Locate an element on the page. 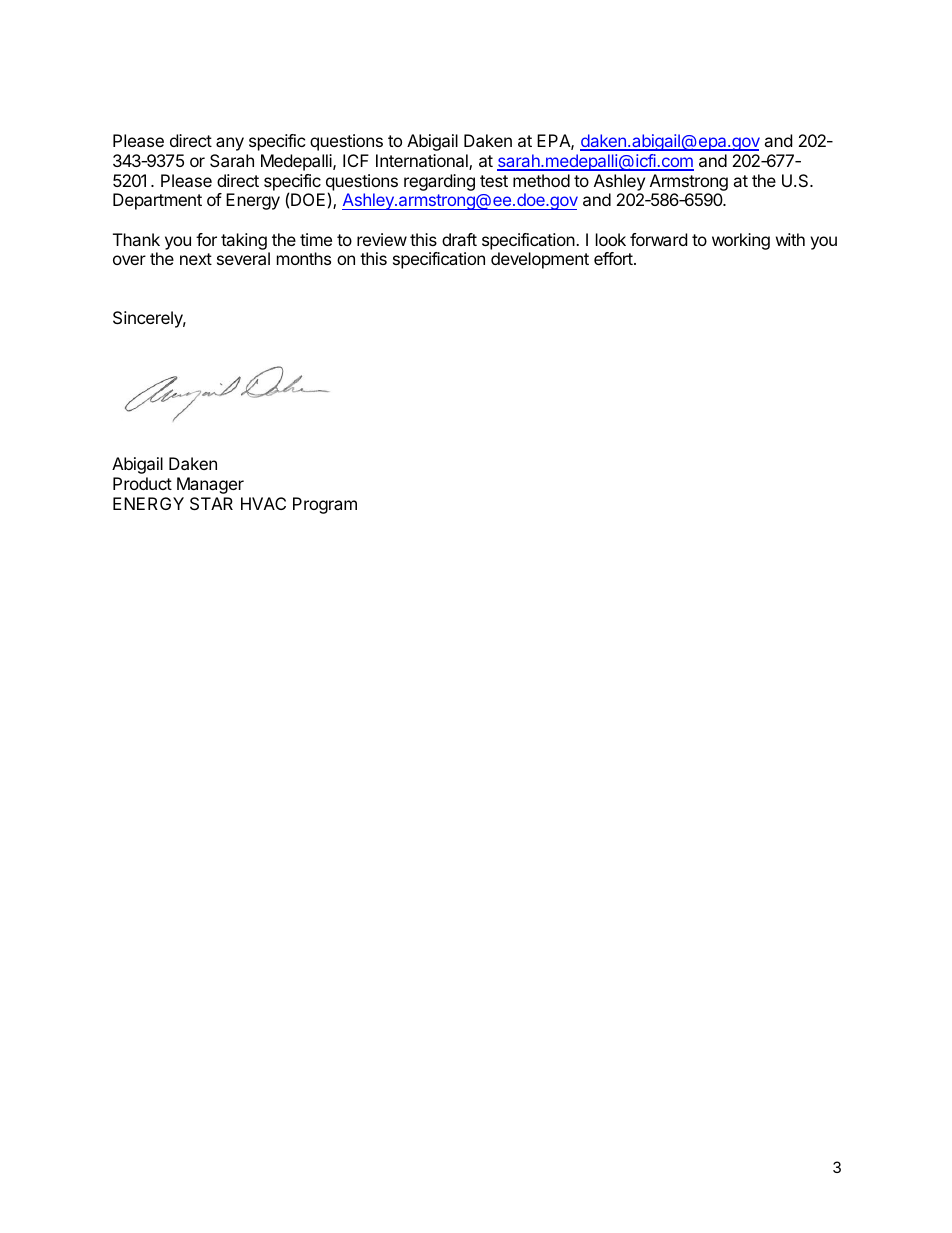 The width and height of the image is (952, 1233). method is located at coordinates (541, 180).
